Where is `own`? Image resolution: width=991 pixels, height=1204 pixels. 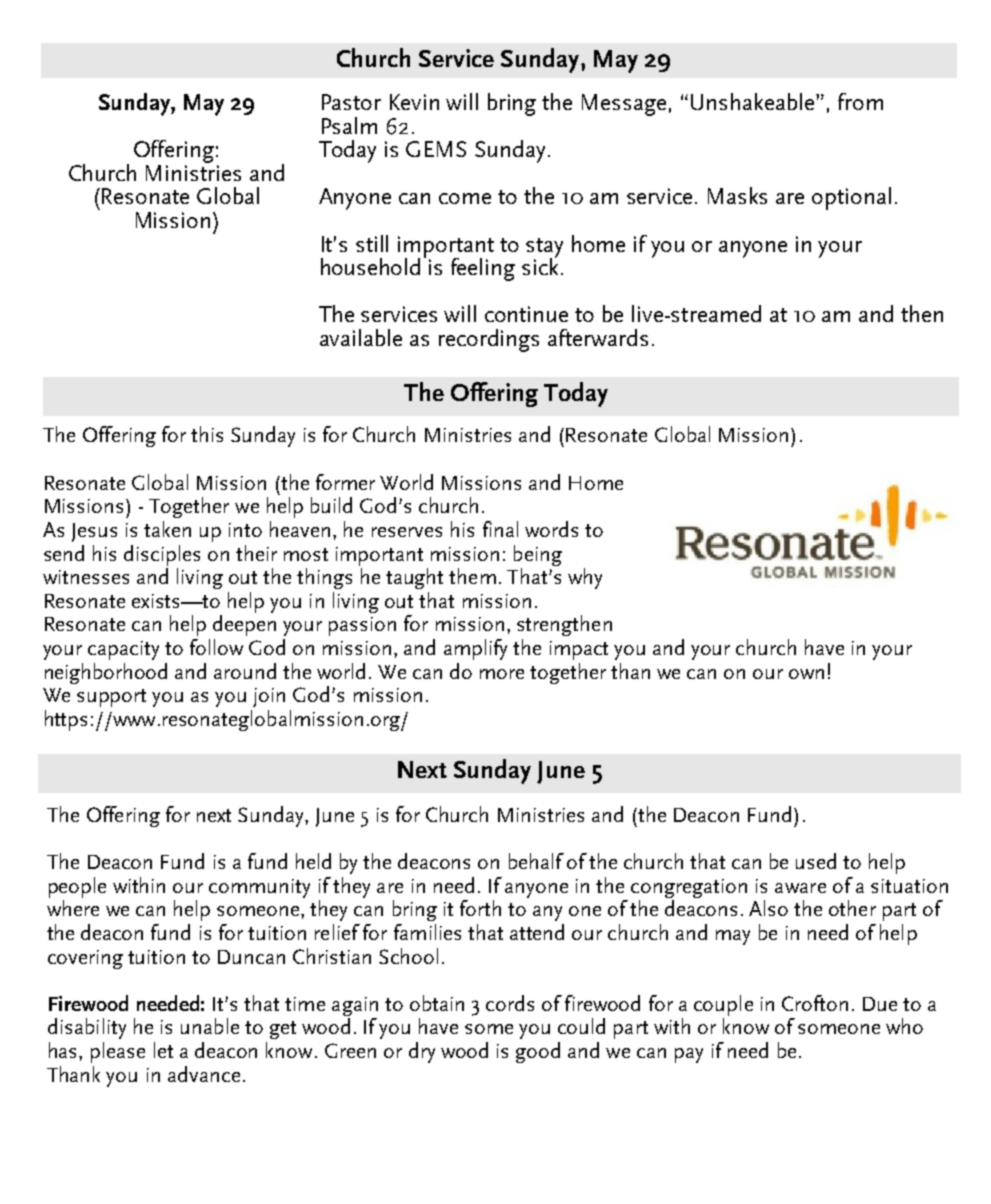 own is located at coordinates (806, 674).
